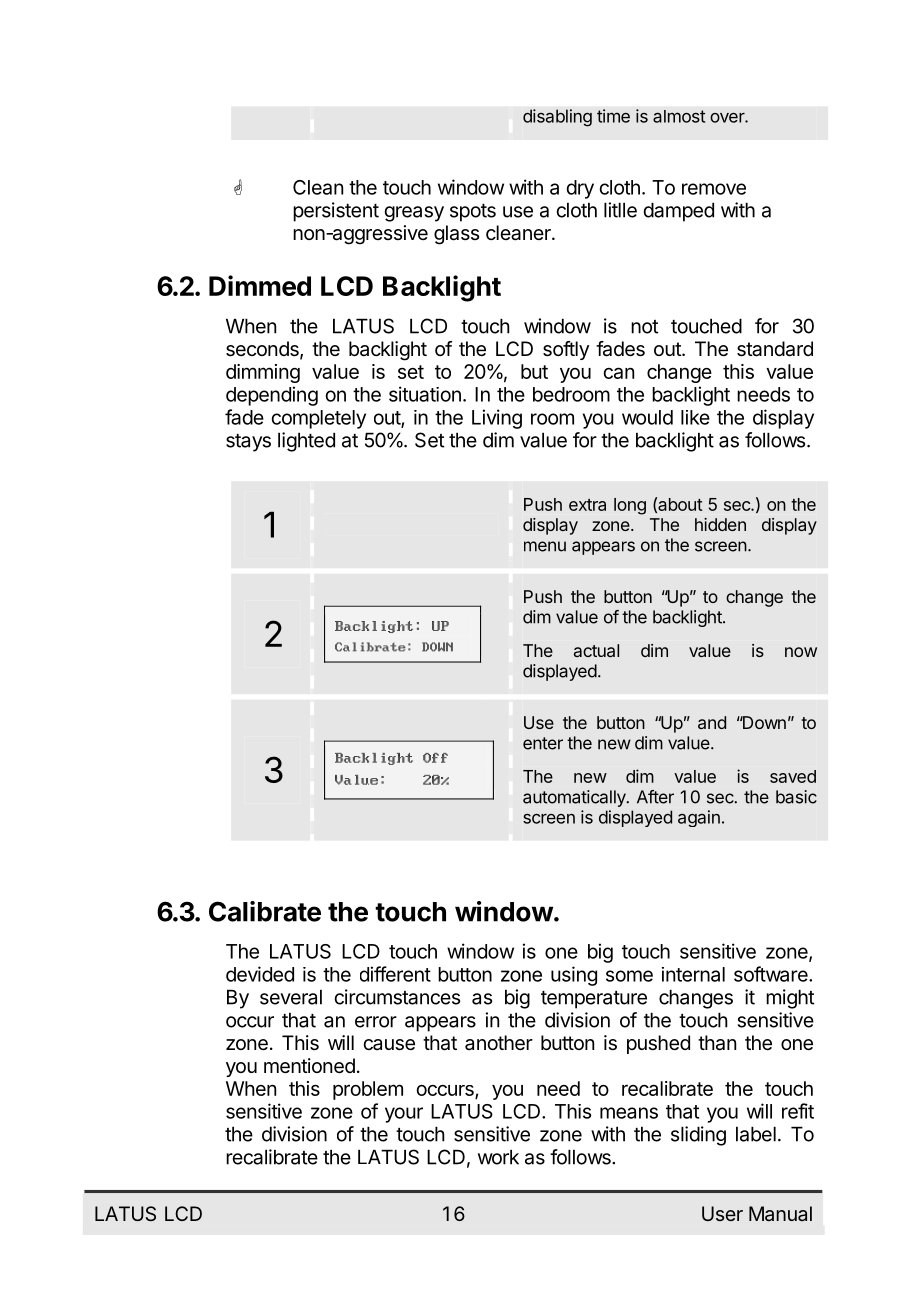 Image resolution: width=924 pixels, height=1313 pixels. Describe the element at coordinates (695, 417) in the page. I see `like` at that location.
